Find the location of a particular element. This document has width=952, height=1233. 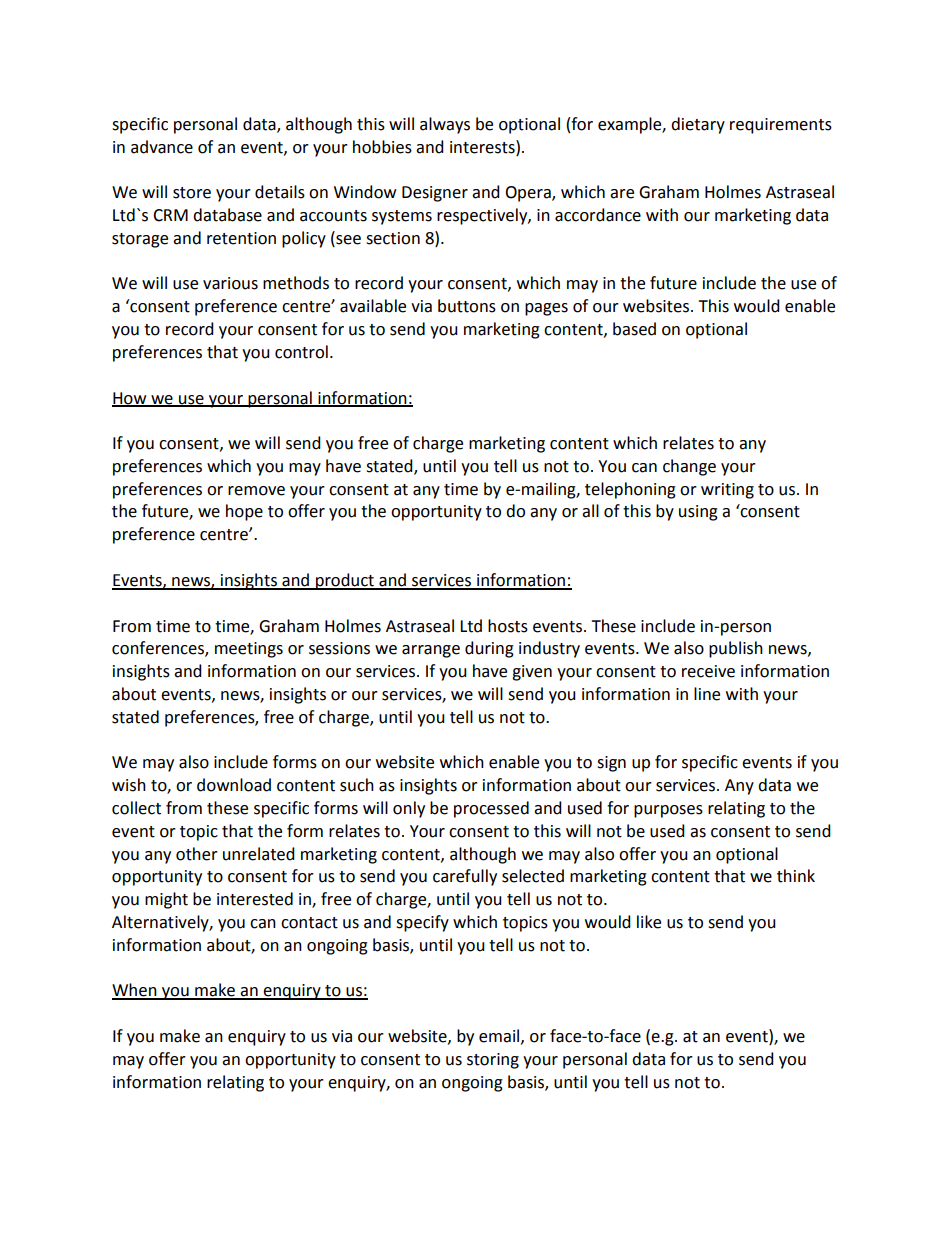

download is located at coordinates (234, 785).
